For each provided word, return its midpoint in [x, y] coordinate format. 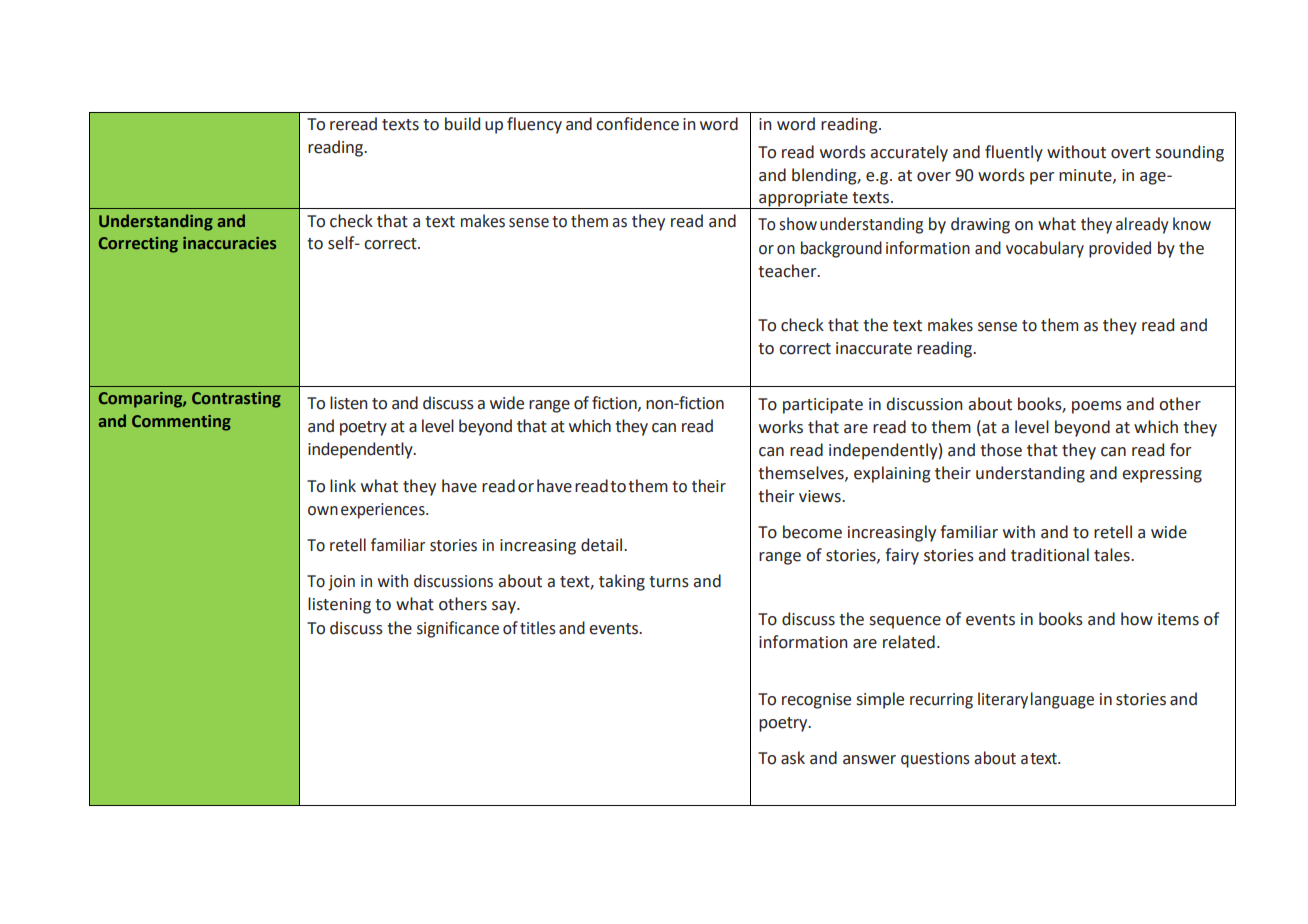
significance [458, 629]
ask [793, 758]
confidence [637, 124]
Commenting [181, 423]
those [1001, 450]
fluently [1014, 153]
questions [935, 760]
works [781, 427]
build [462, 124]
